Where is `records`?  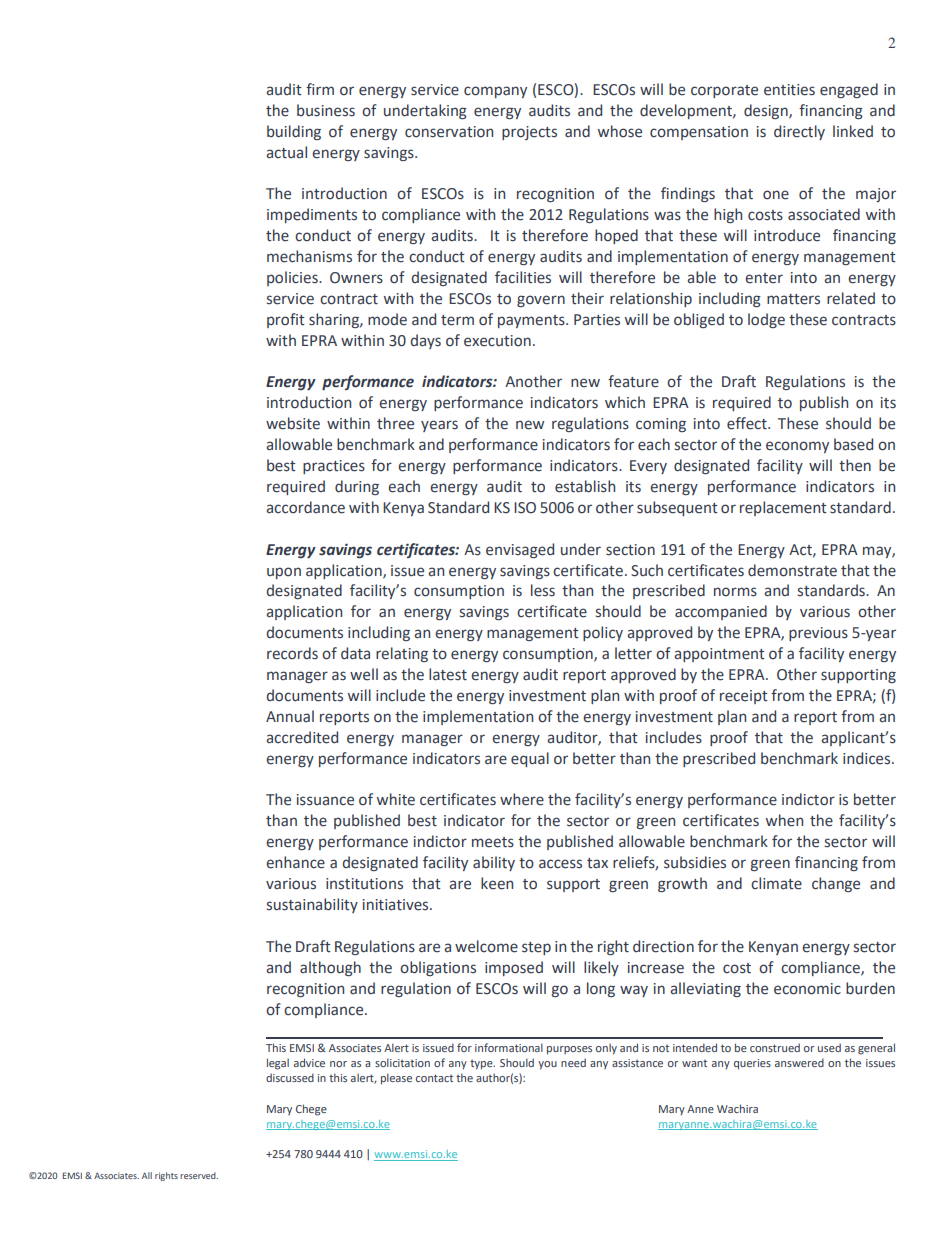
records is located at coordinates (292, 653).
